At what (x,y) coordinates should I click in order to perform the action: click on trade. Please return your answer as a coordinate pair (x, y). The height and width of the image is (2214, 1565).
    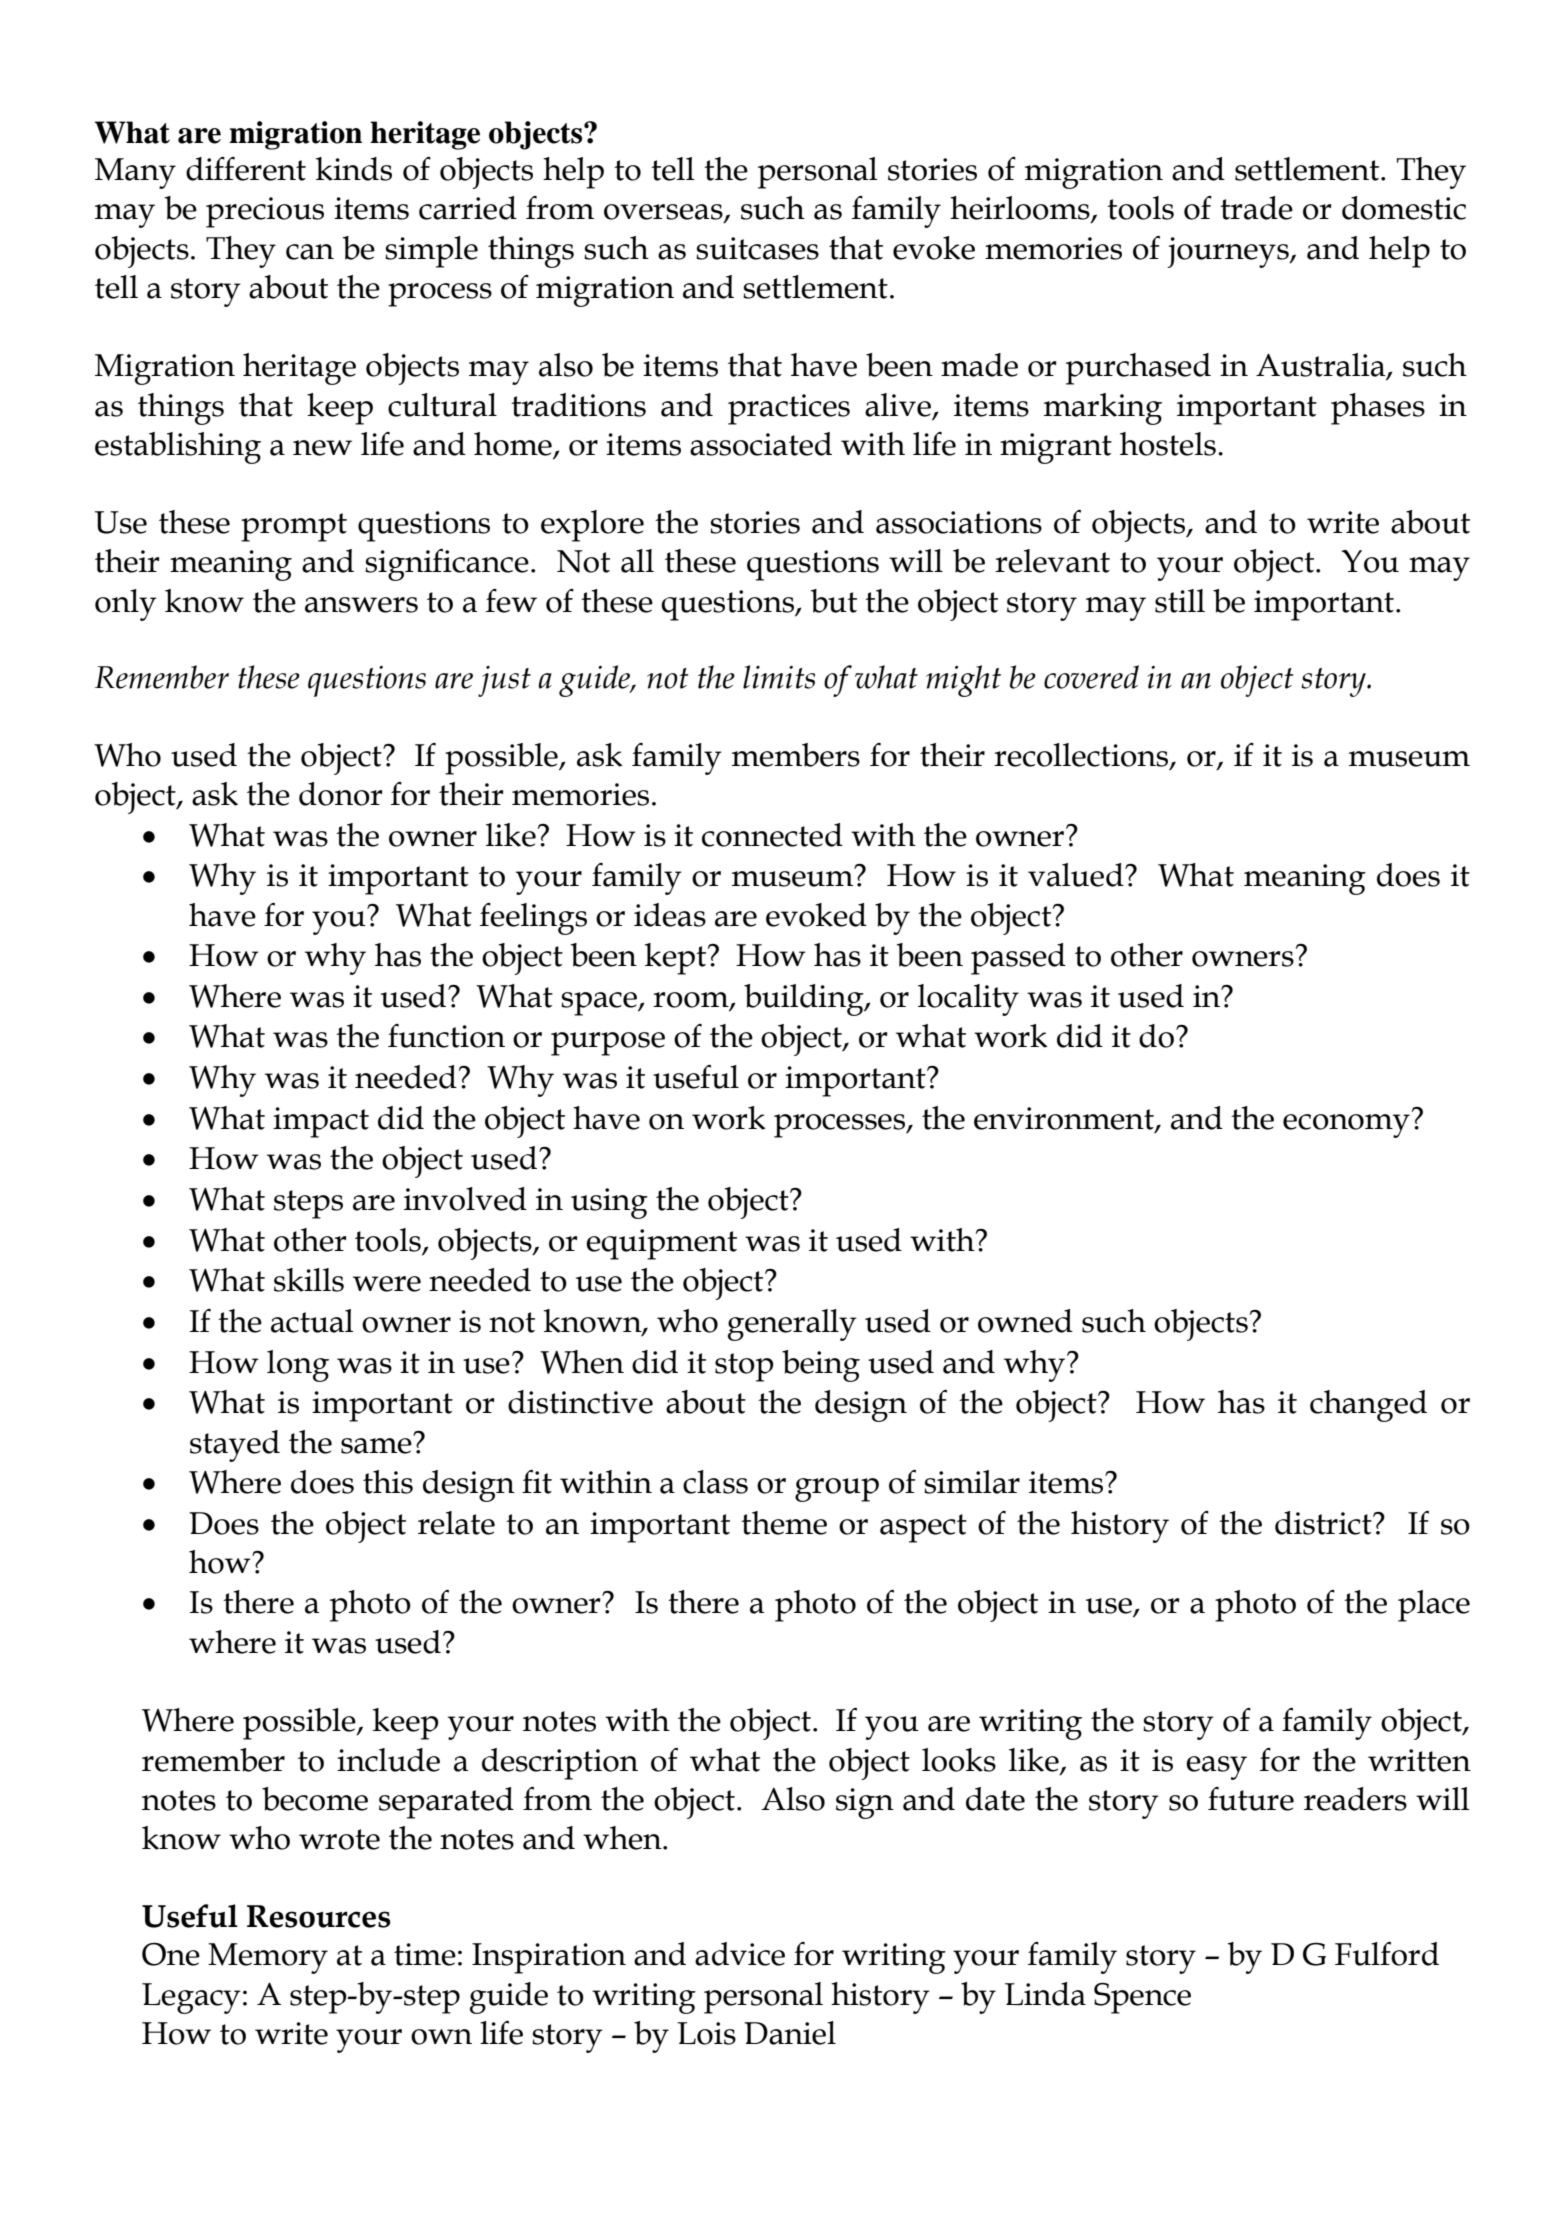
    Looking at the image, I should click on (1256, 208).
